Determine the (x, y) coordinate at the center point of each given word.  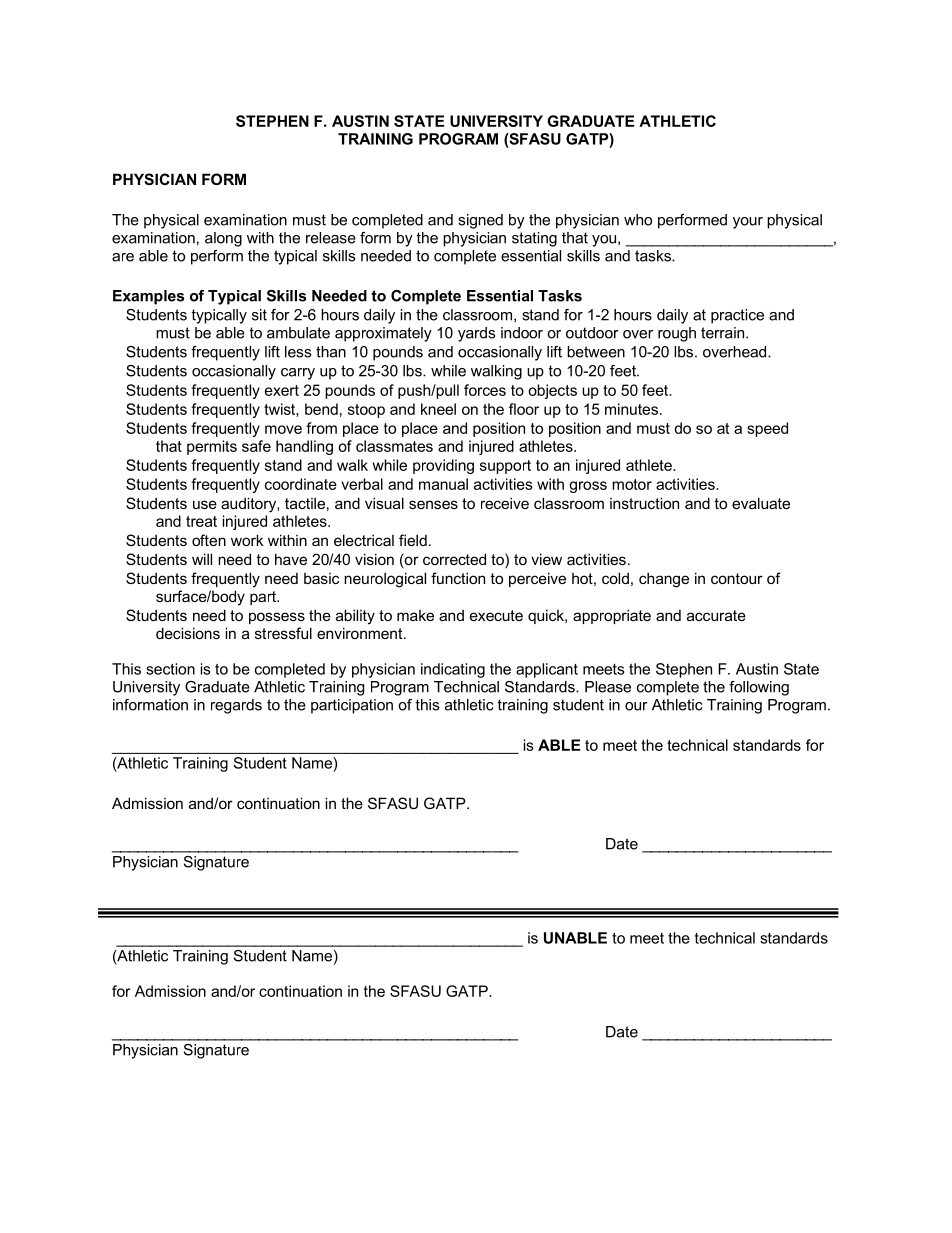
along (223, 239)
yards (476, 334)
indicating (453, 670)
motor (632, 484)
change (664, 580)
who (638, 220)
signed (480, 221)
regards (236, 706)
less (298, 352)
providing (443, 466)
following (759, 688)
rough (677, 334)
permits (212, 447)
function (458, 578)
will (202, 559)
